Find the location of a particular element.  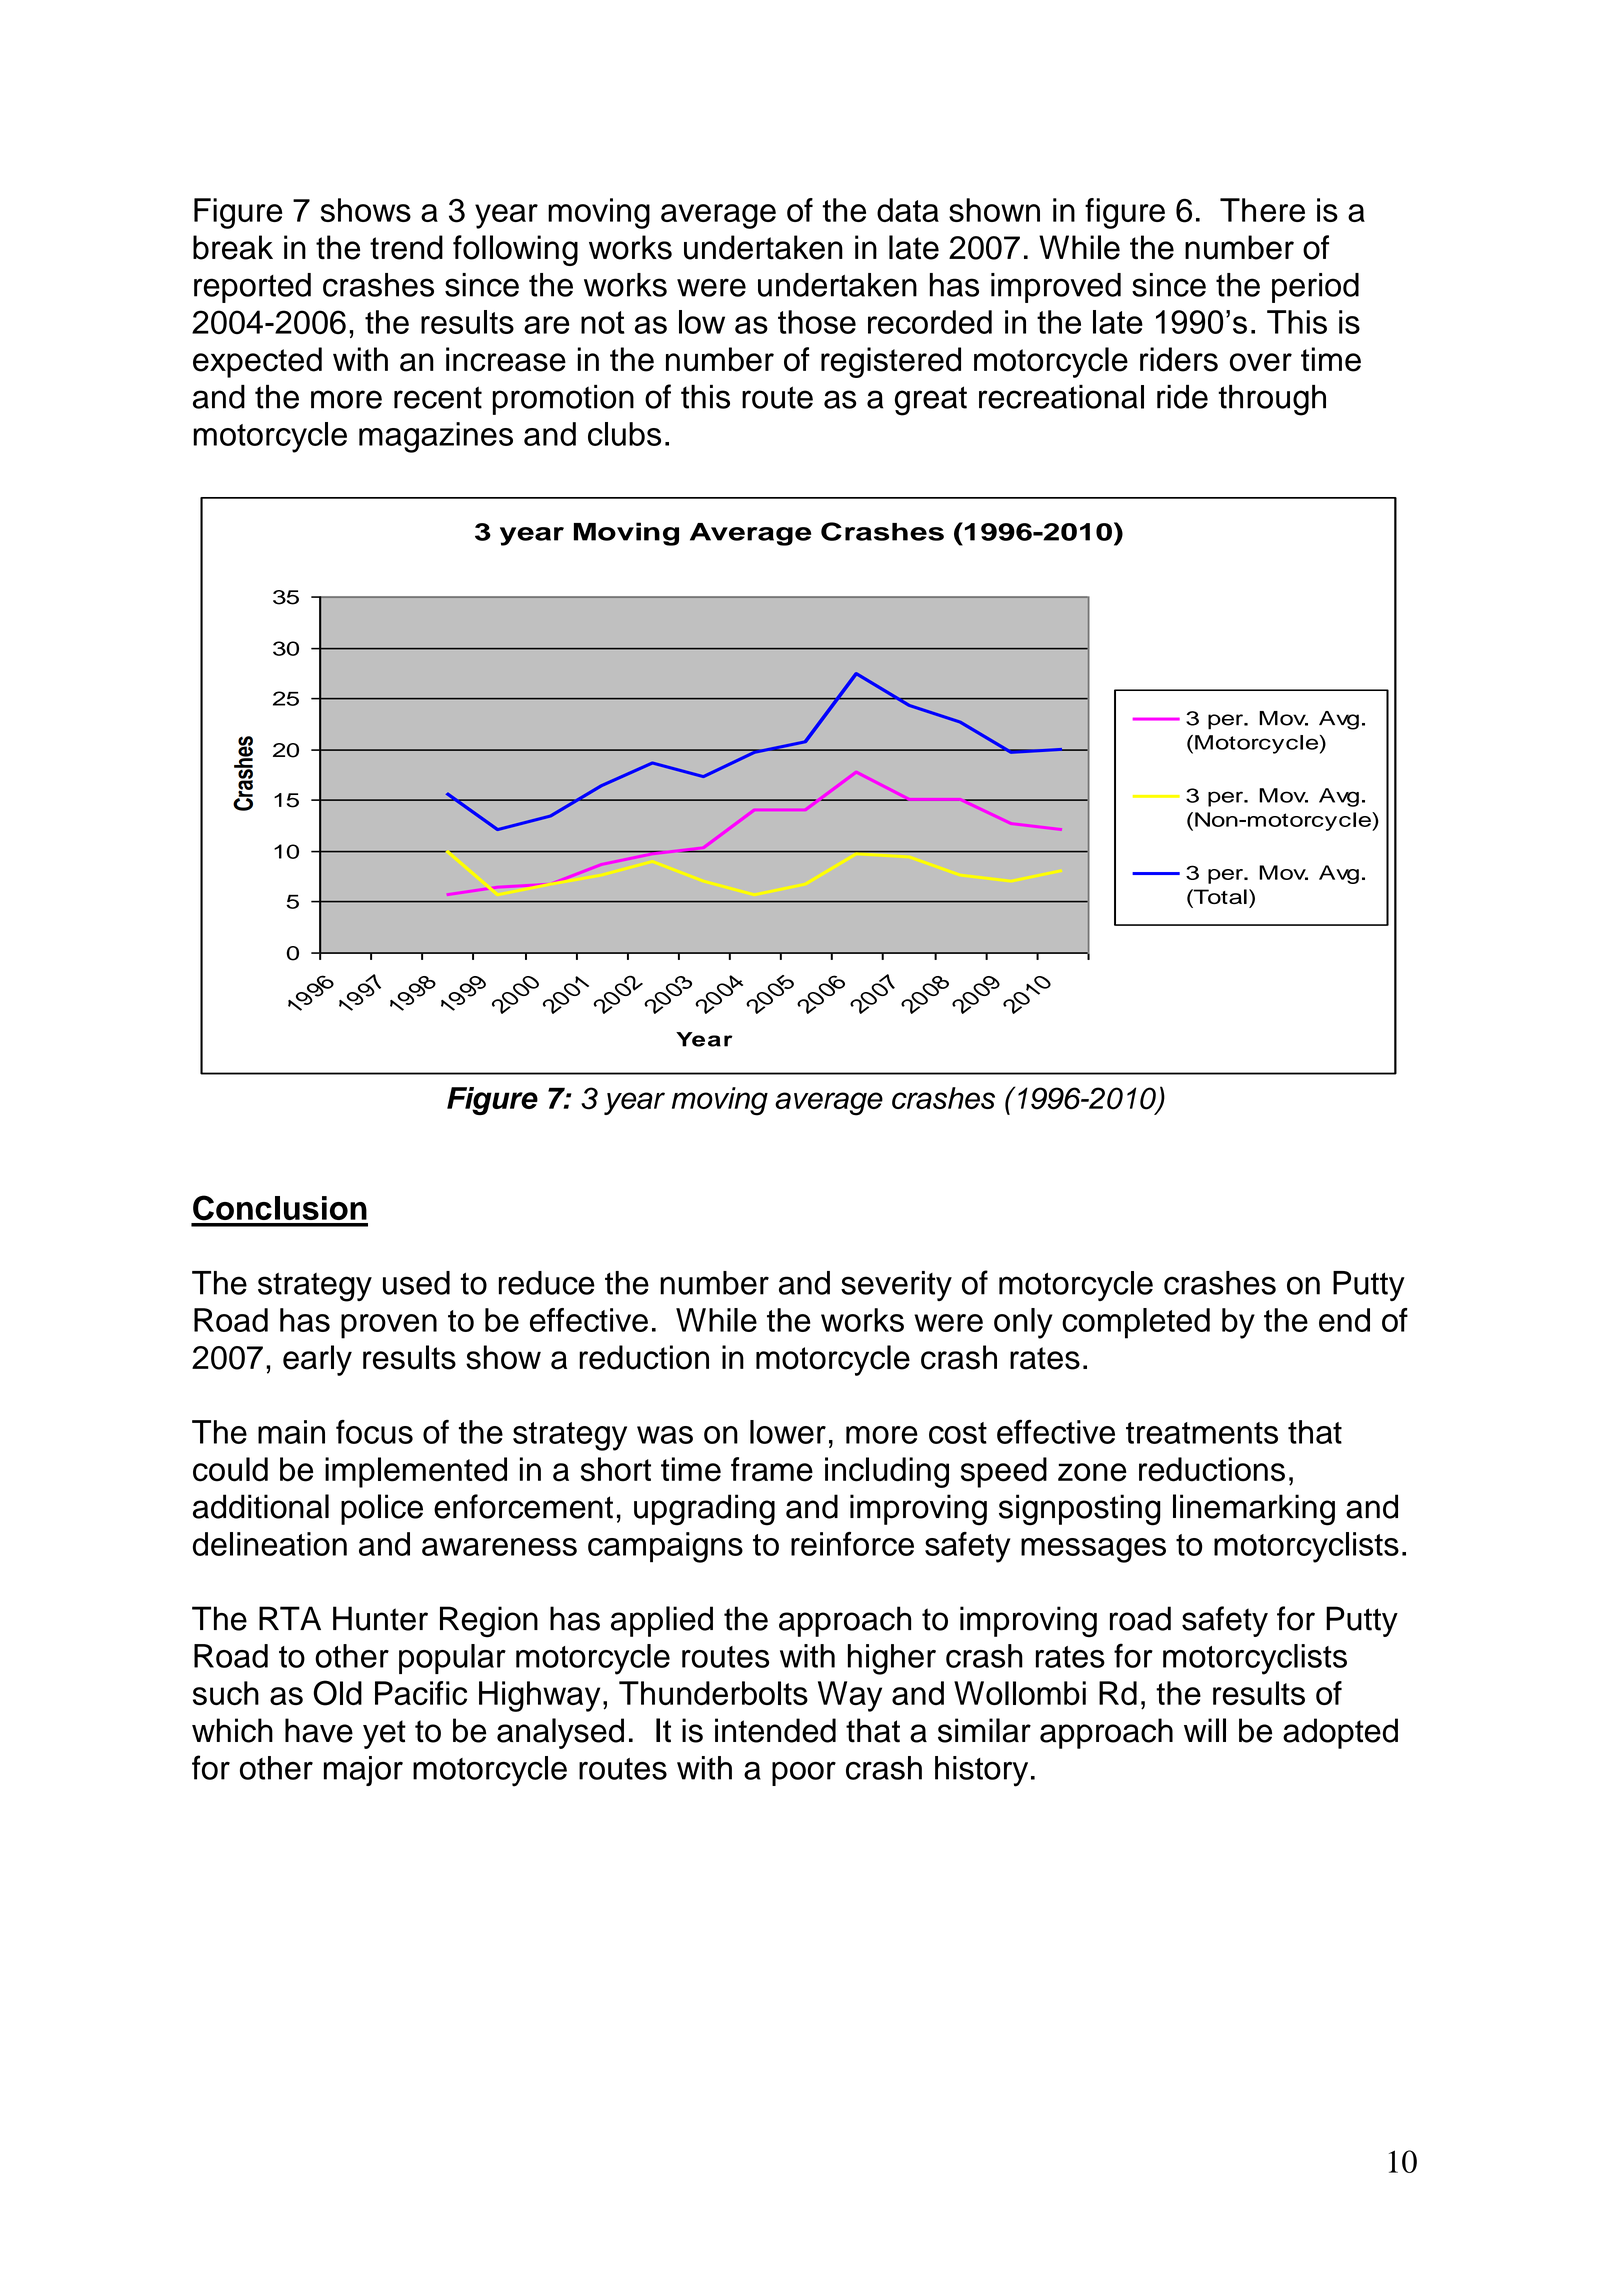

used is located at coordinates (416, 1283).
